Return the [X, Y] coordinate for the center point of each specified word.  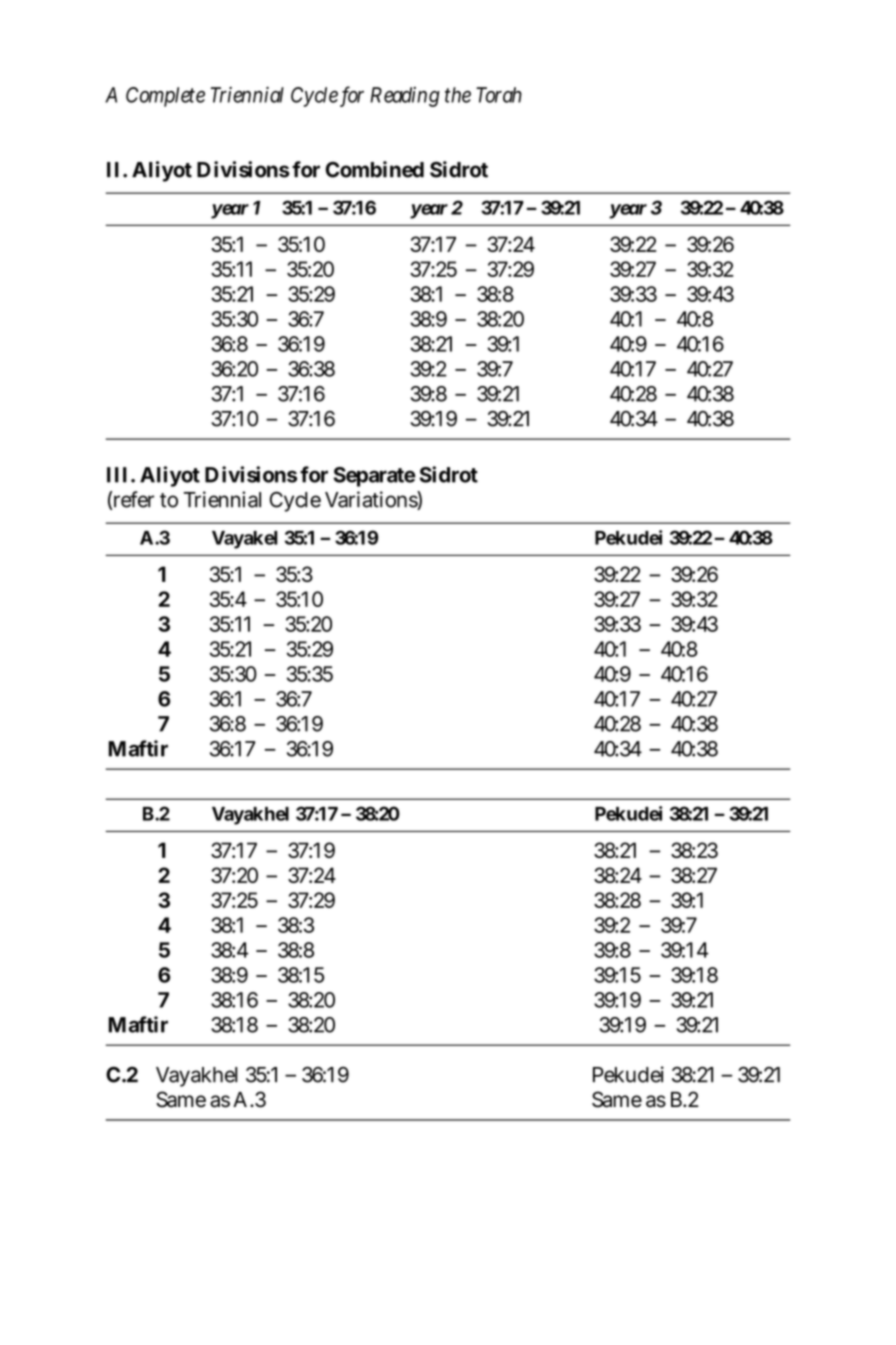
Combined [374, 169]
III [119, 475]
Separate [374, 477]
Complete [165, 97]
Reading [405, 97]
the [458, 95]
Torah [499, 95]
